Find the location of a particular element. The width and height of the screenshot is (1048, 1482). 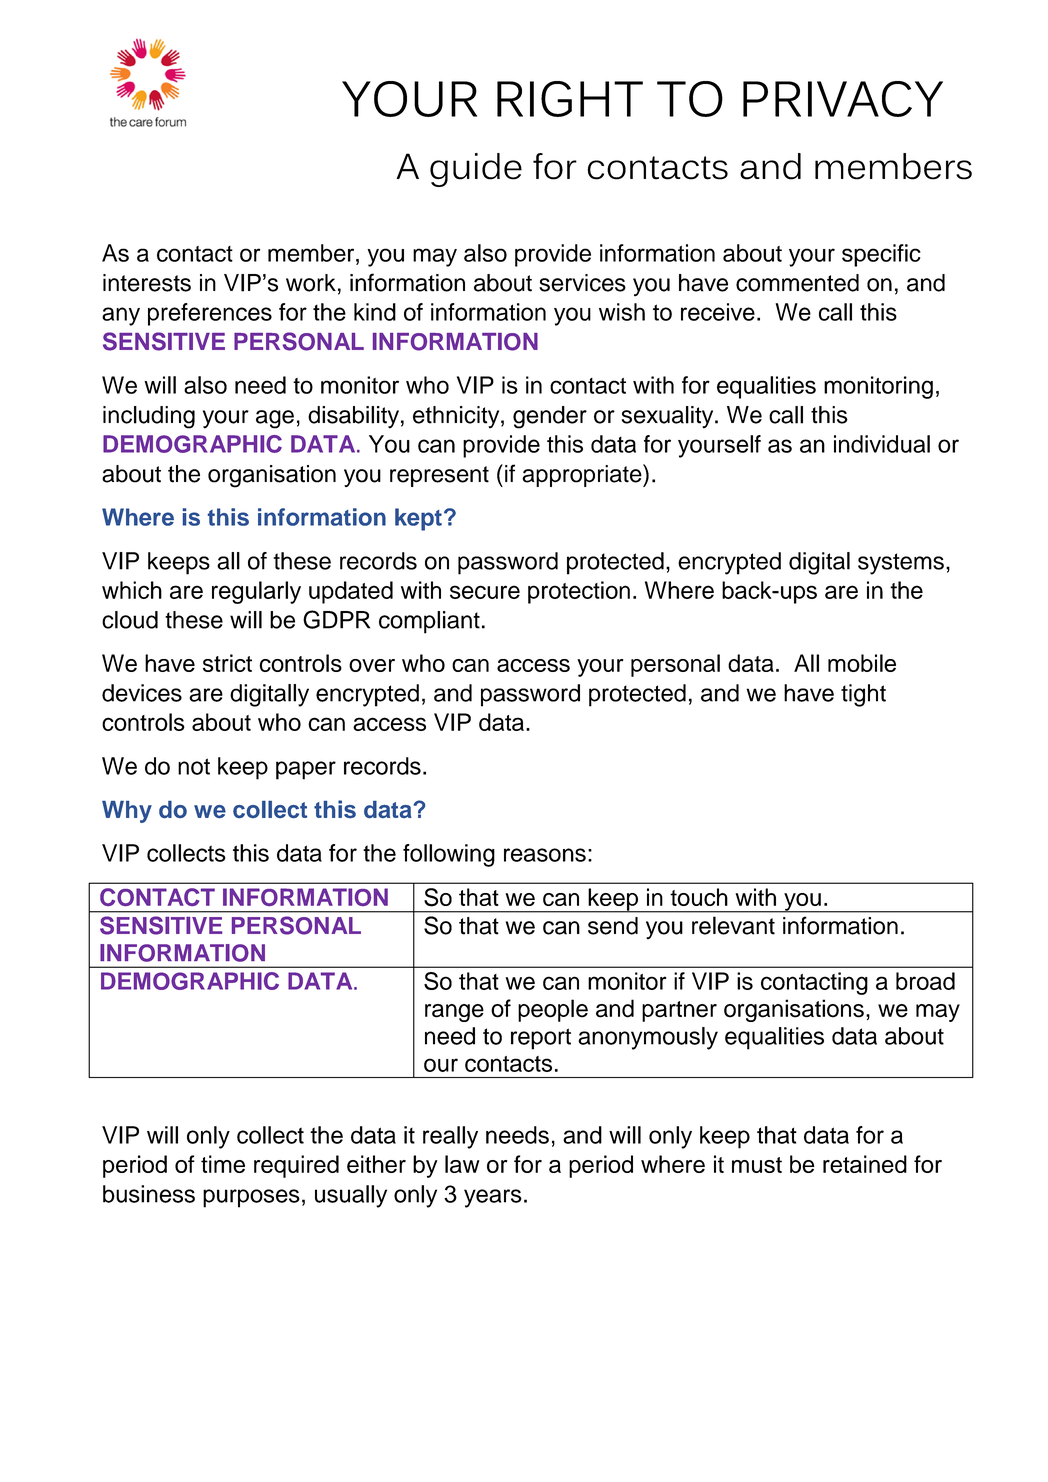

years is located at coordinates (493, 1198).
